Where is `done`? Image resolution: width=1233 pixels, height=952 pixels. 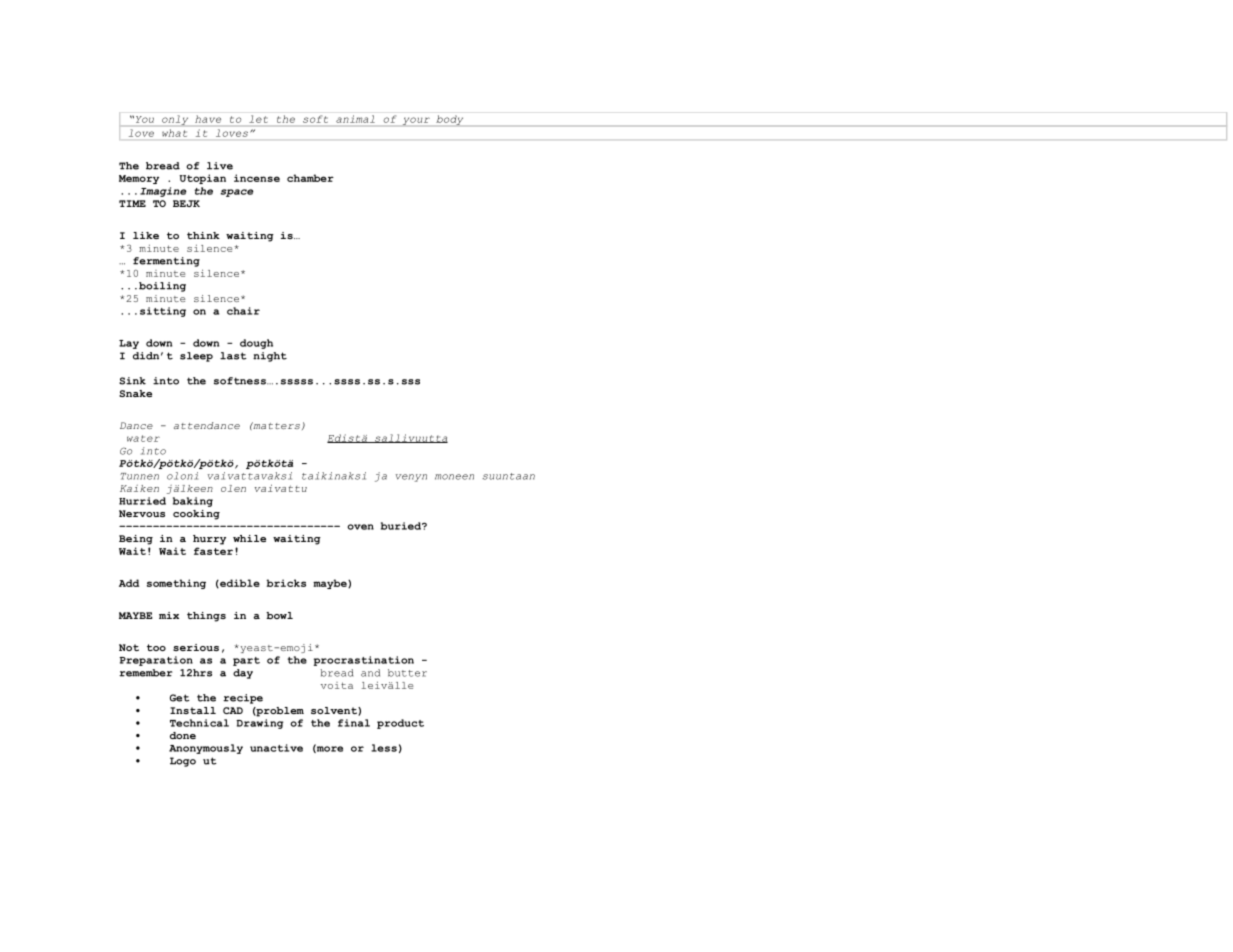 done is located at coordinates (183, 735).
